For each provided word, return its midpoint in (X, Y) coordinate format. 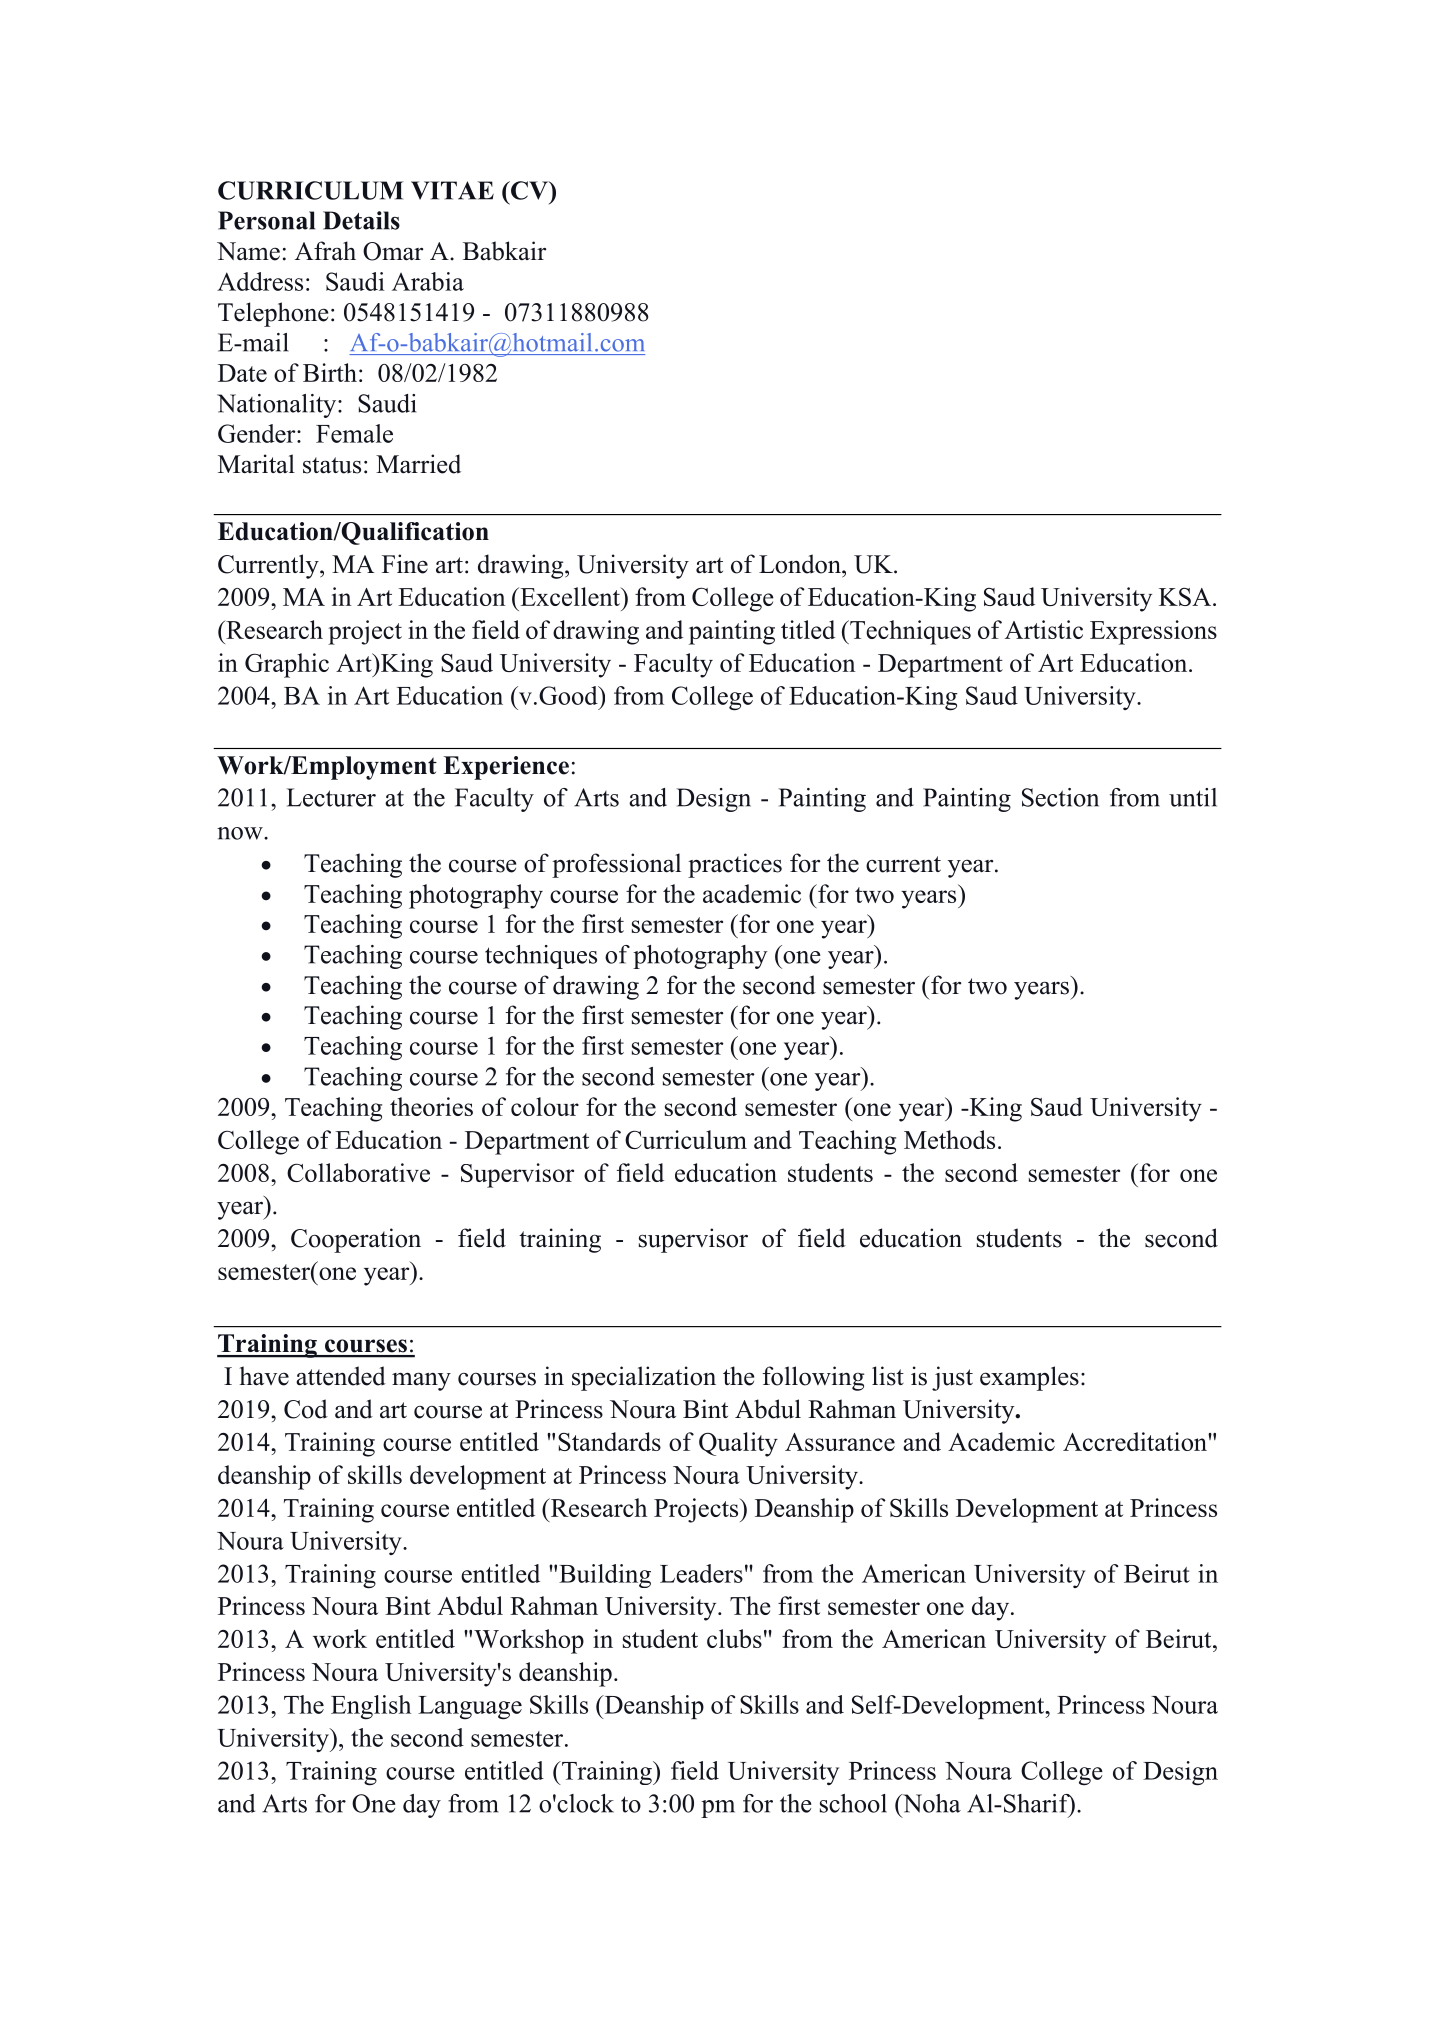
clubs (734, 1638)
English (371, 1707)
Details (361, 220)
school (853, 1803)
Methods (949, 1139)
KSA (1186, 597)
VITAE (452, 190)
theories (431, 1106)
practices (735, 865)
